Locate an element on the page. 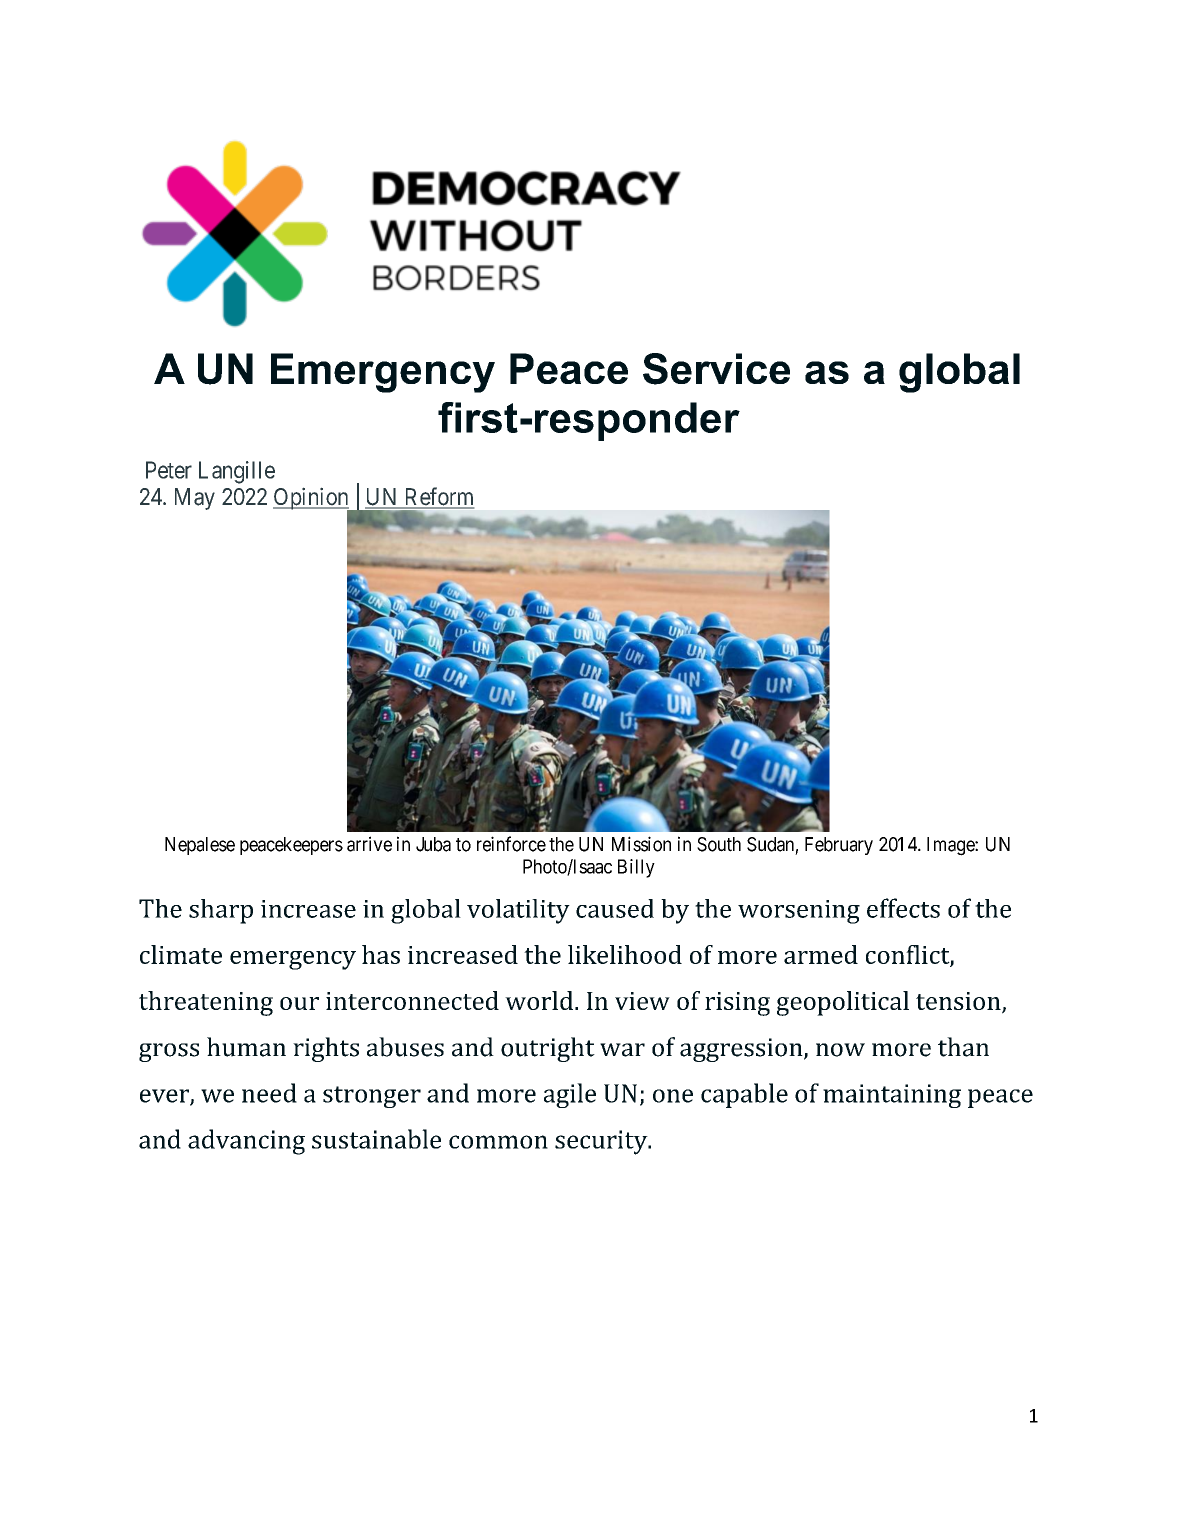 This page has width=1177, height=1523. February is located at coordinates (839, 846).
